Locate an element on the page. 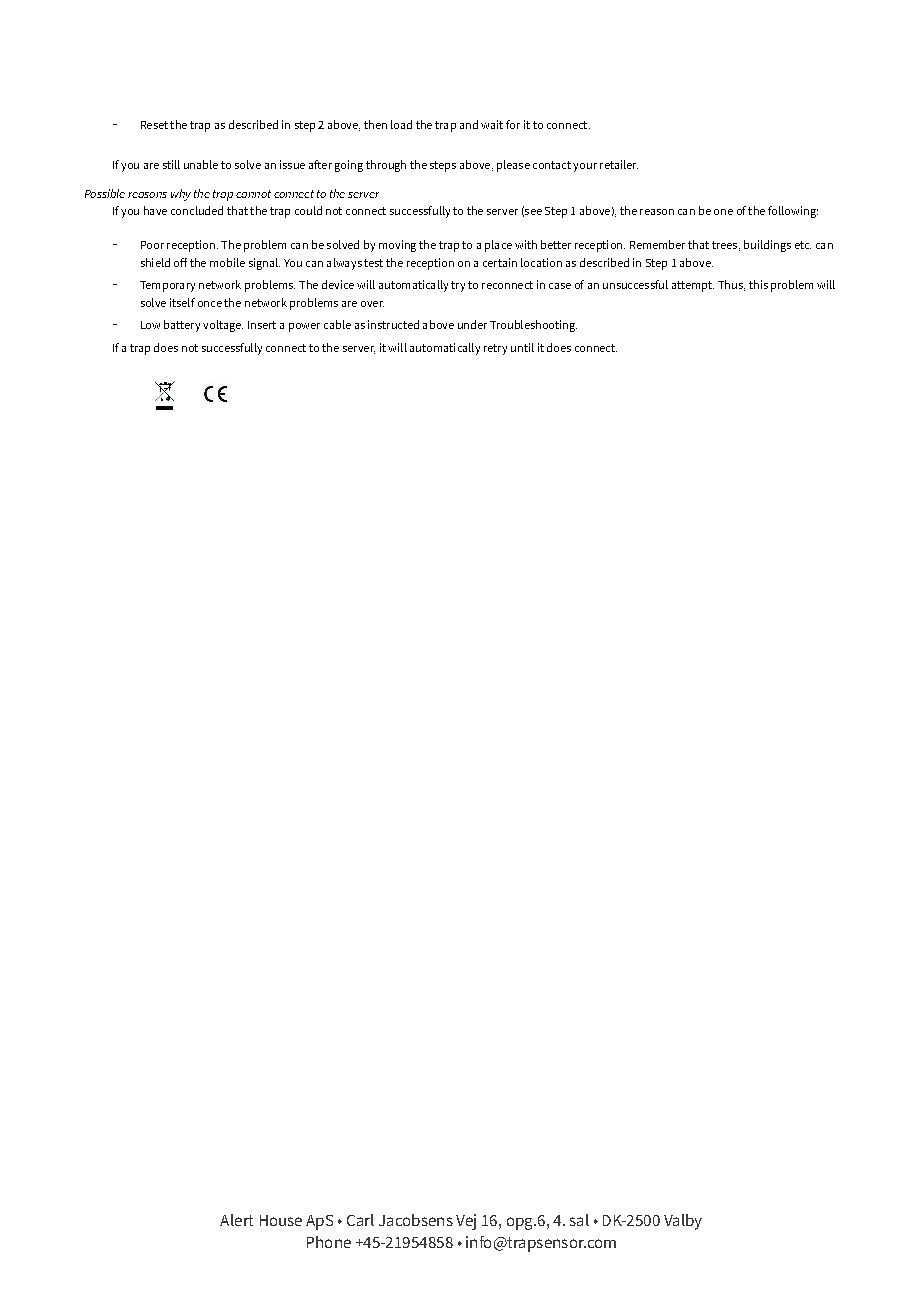 This document has height=1307, width=924. retry is located at coordinates (495, 349).
